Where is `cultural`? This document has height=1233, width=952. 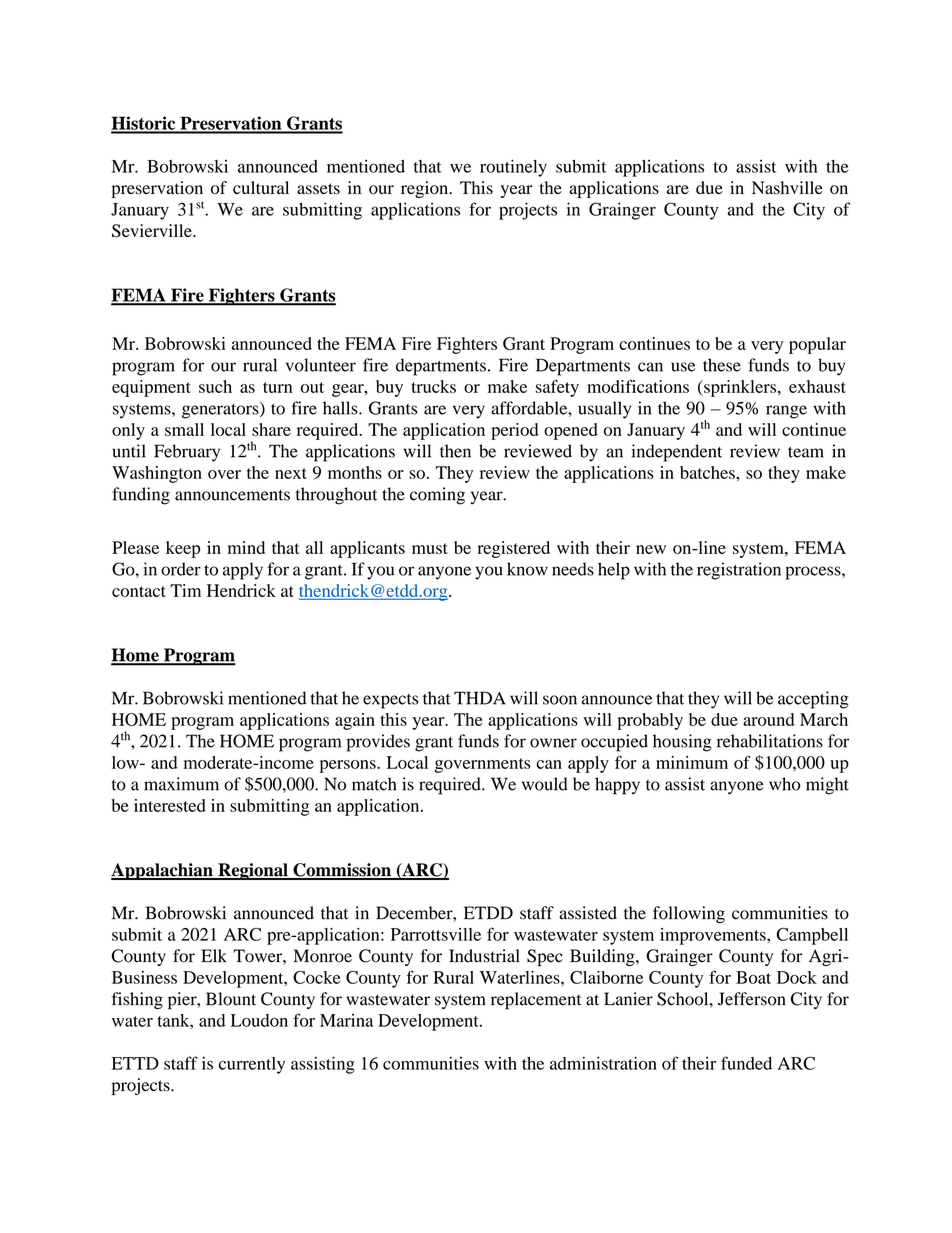 cultural is located at coordinates (261, 187).
